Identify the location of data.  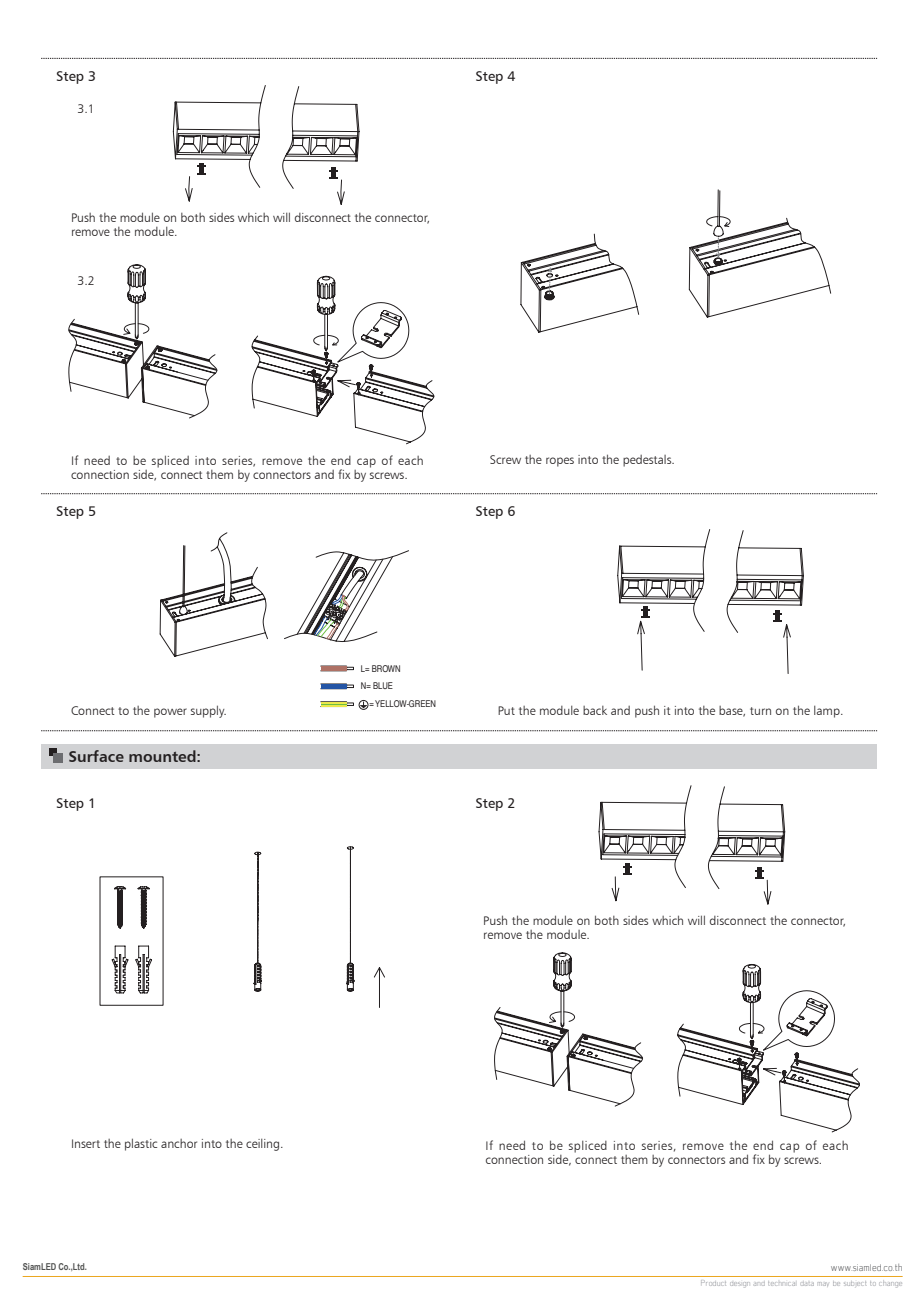
(807, 1284).
